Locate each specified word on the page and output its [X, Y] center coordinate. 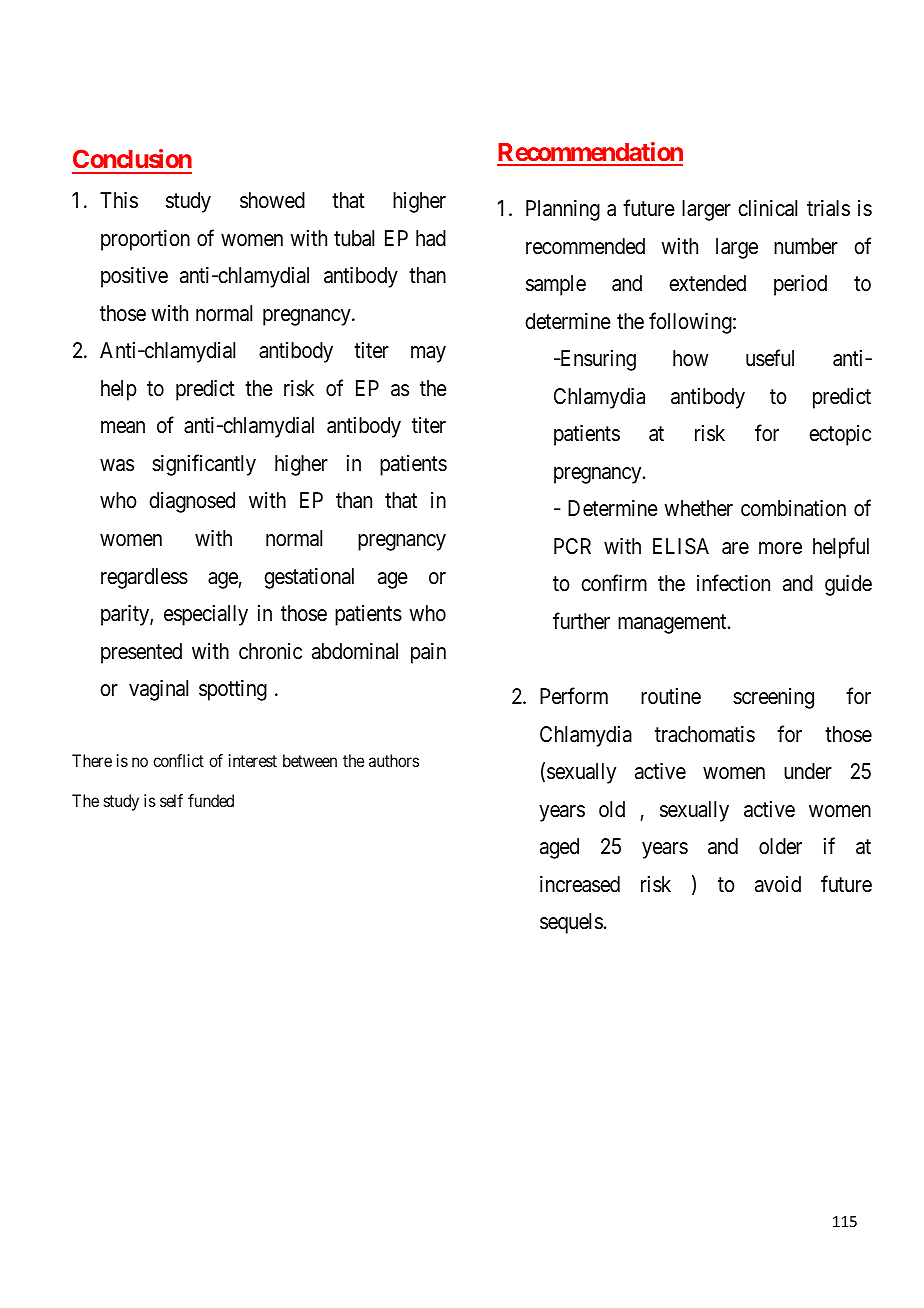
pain [428, 653]
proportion [145, 240]
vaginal [158, 690]
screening [773, 698]
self [171, 800]
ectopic [840, 435]
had [431, 238]
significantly [204, 465]
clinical [767, 208]
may [428, 354]
